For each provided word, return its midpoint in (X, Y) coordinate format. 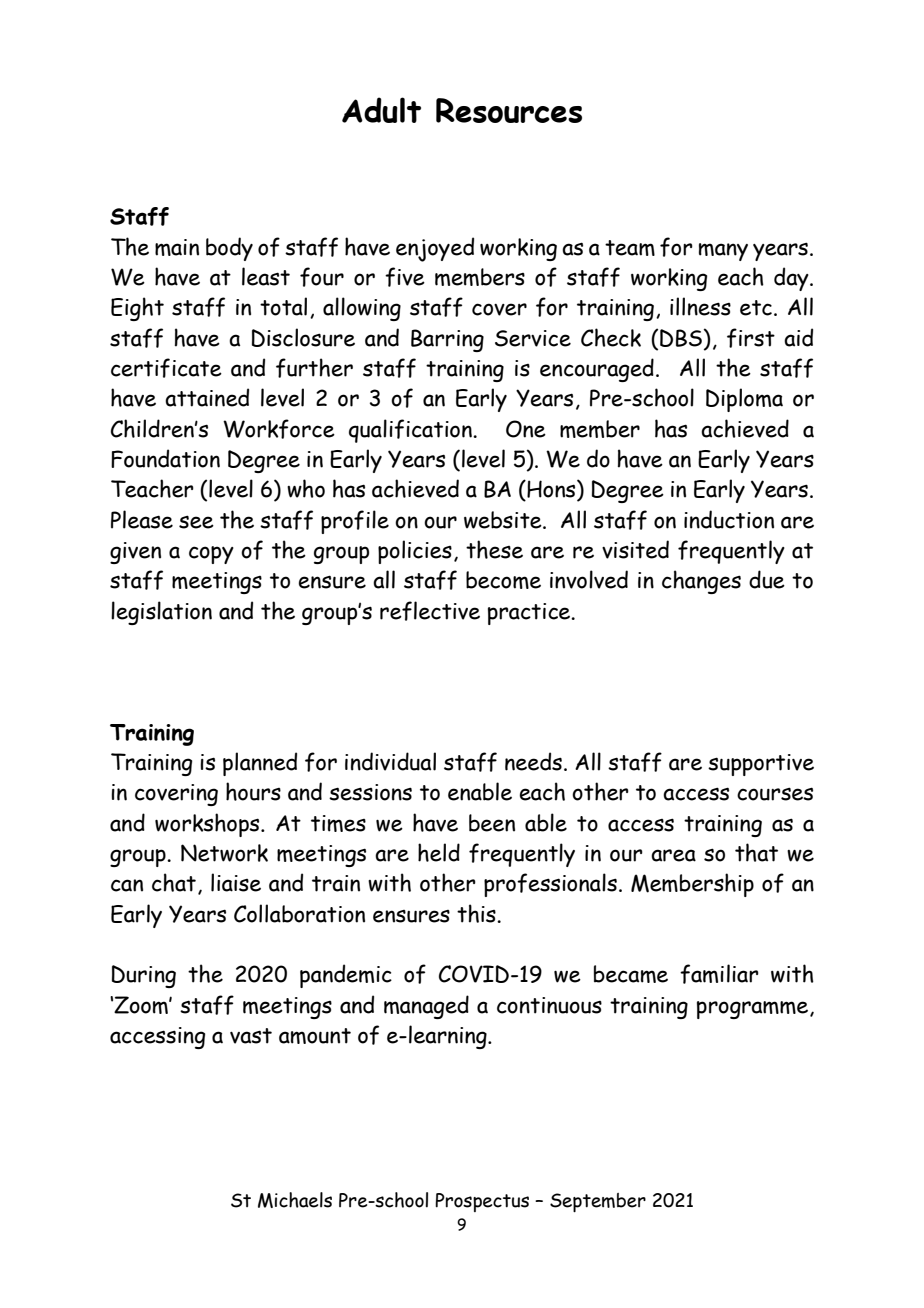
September (598, 1202)
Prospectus (482, 1202)
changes (701, 582)
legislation (161, 613)
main (177, 247)
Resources (509, 110)
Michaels (295, 1200)
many (723, 252)
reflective (430, 611)
